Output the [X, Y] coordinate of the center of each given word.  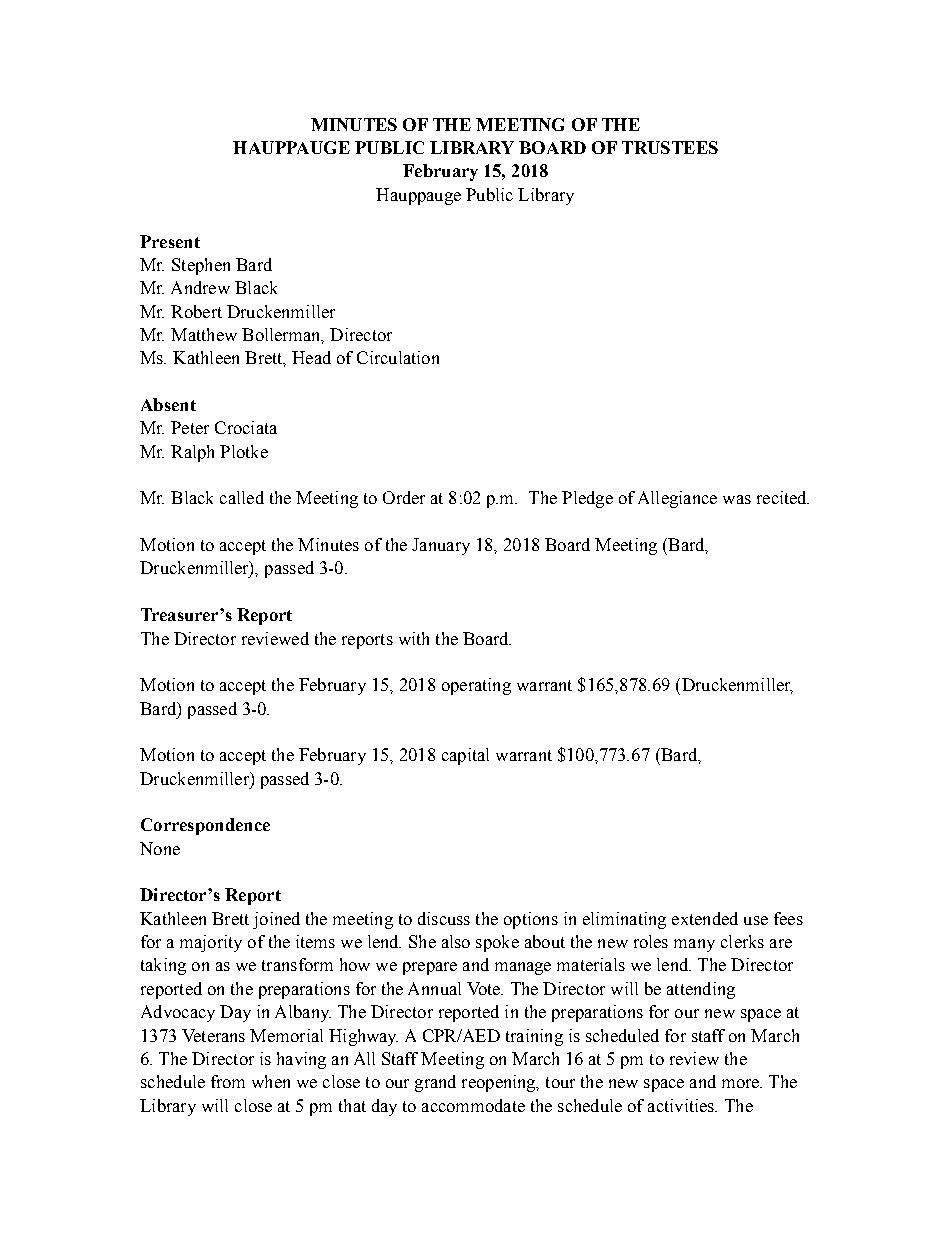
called [242, 497]
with [414, 638]
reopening [500, 1083]
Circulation [398, 357]
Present [170, 241]
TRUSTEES [670, 147]
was [737, 499]
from [228, 1081]
